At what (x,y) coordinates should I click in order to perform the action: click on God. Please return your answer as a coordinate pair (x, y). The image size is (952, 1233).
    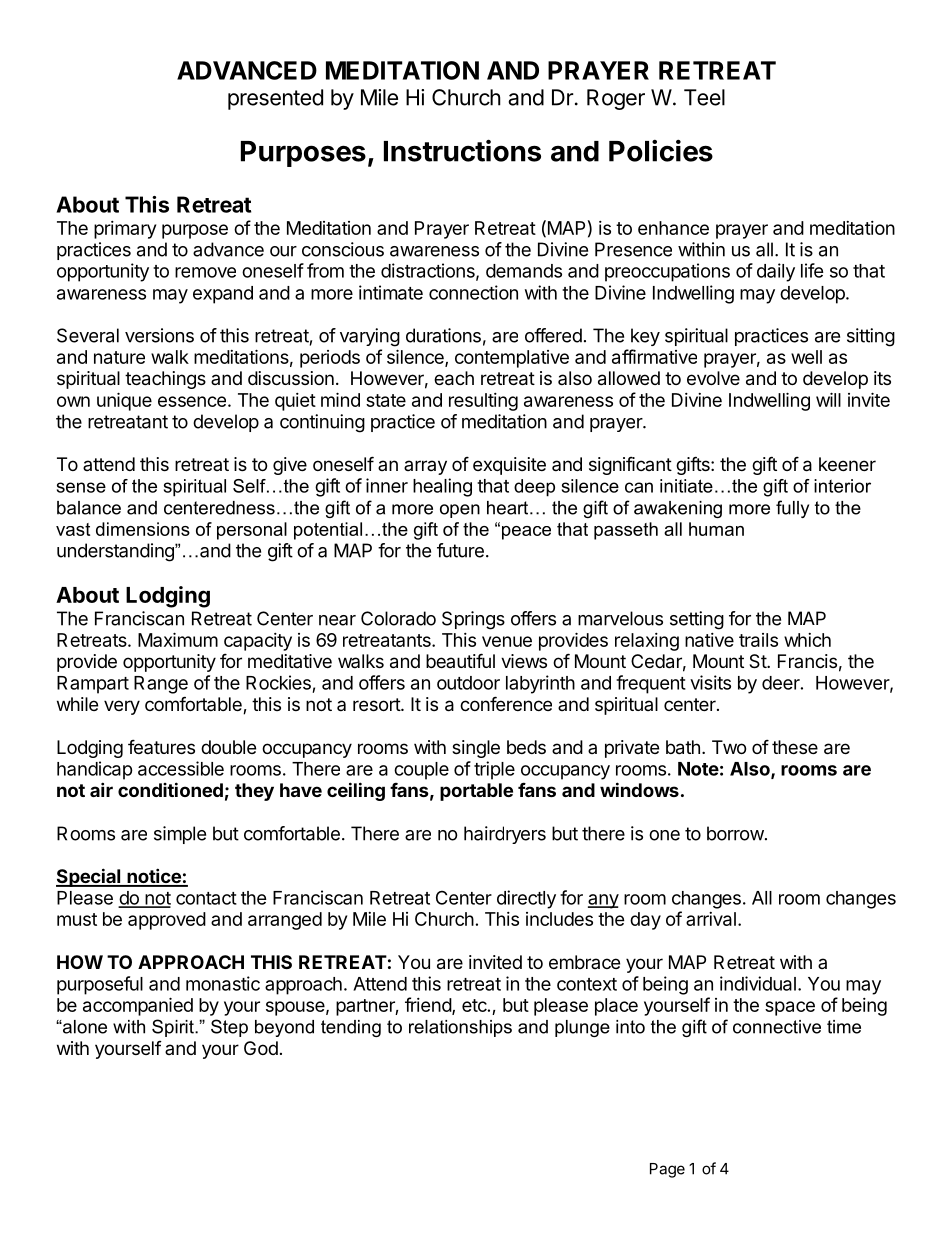
    Looking at the image, I should click on (261, 1048).
